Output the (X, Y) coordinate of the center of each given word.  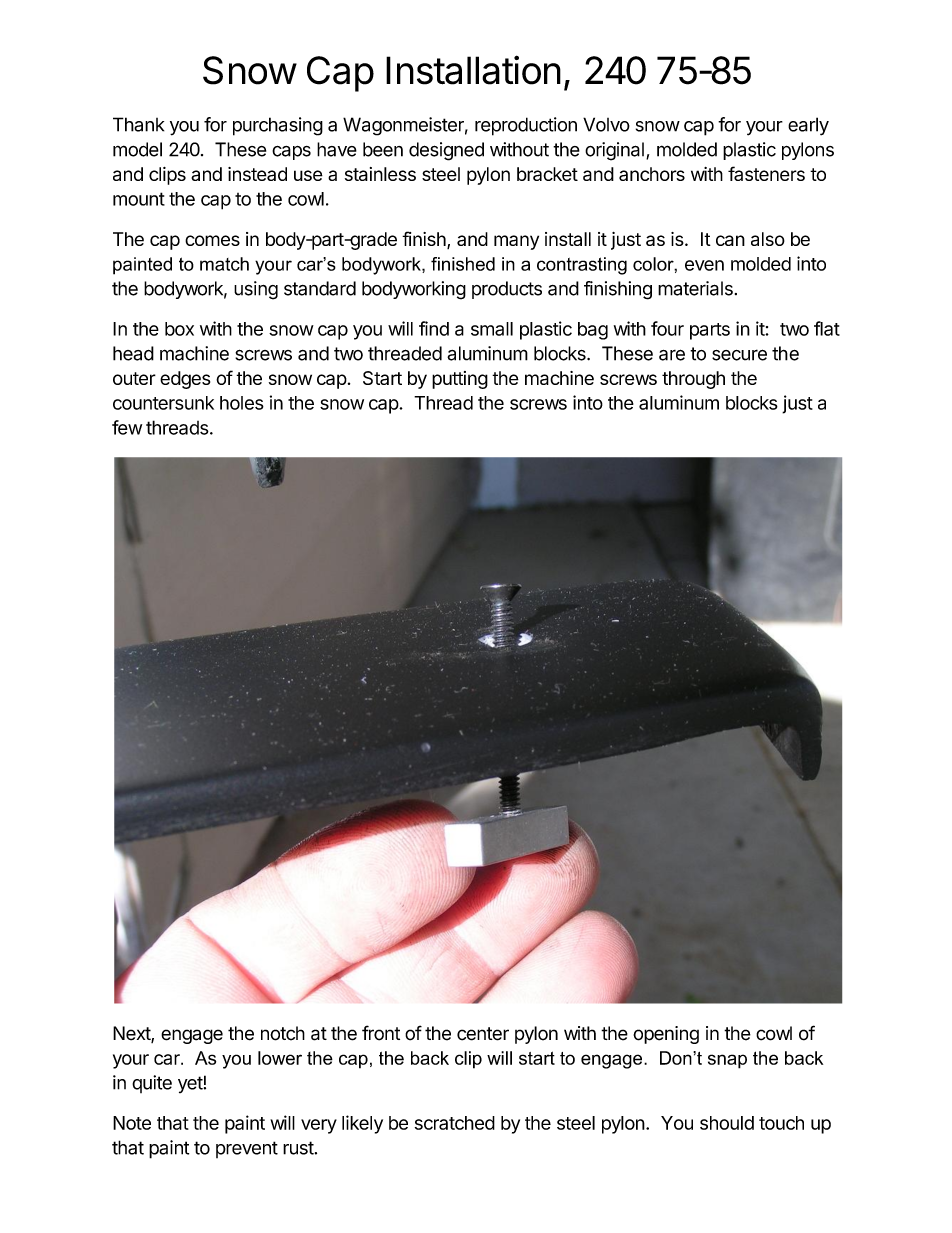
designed (446, 151)
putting (460, 380)
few (127, 427)
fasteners (766, 173)
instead (257, 174)
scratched (455, 1123)
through (693, 380)
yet (190, 1084)
